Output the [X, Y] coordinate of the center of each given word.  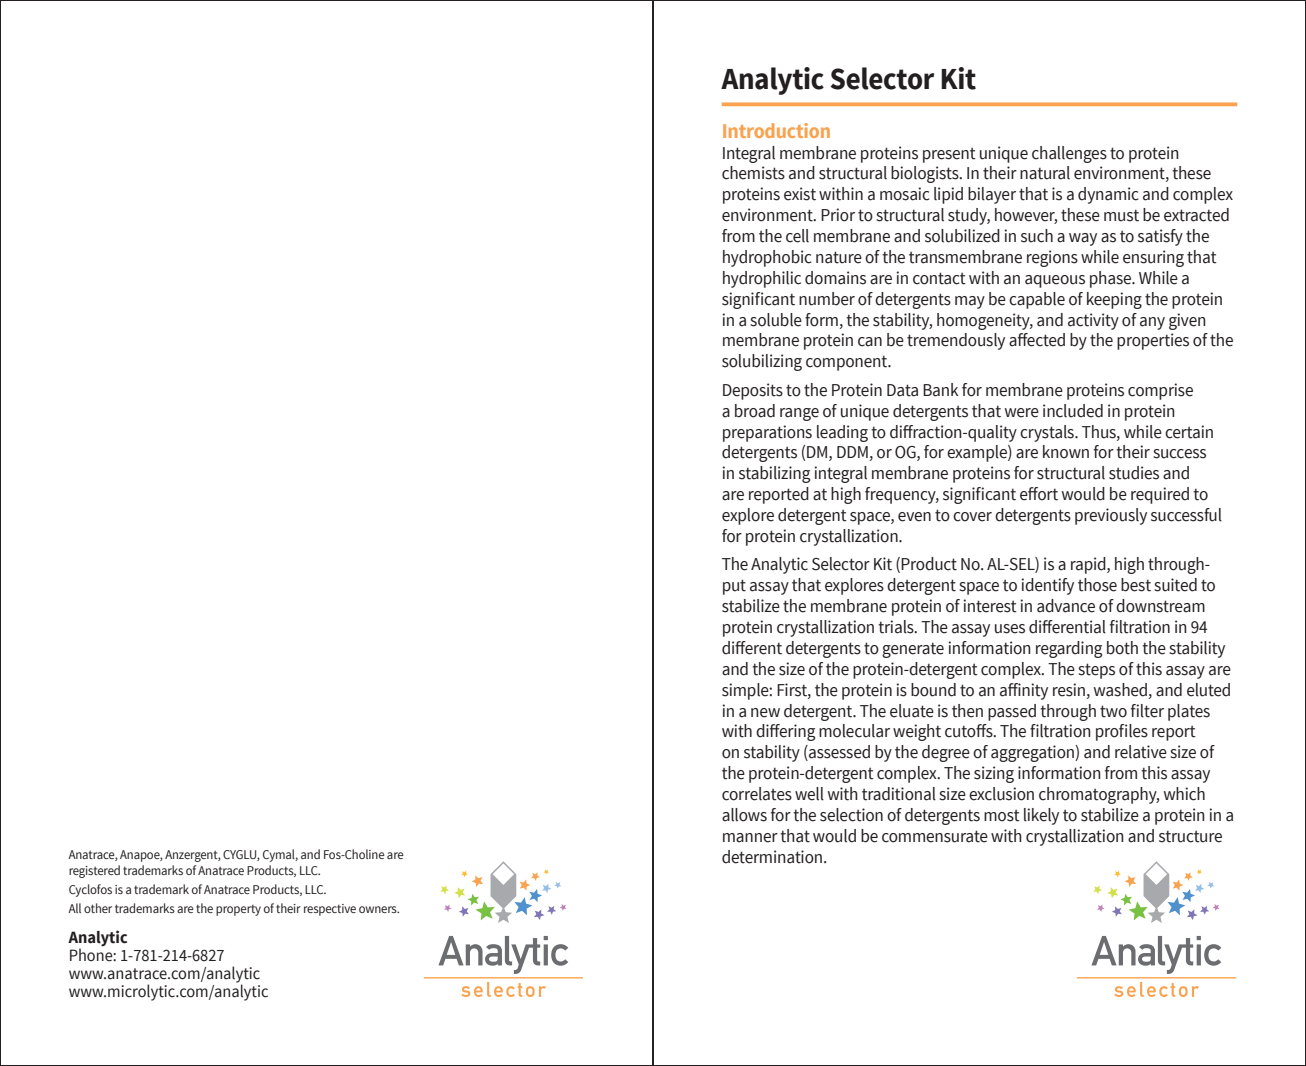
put [734, 587]
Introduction [776, 130]
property [238, 910]
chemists [753, 173]
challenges [1069, 154]
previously [1111, 516]
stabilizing [774, 474]
